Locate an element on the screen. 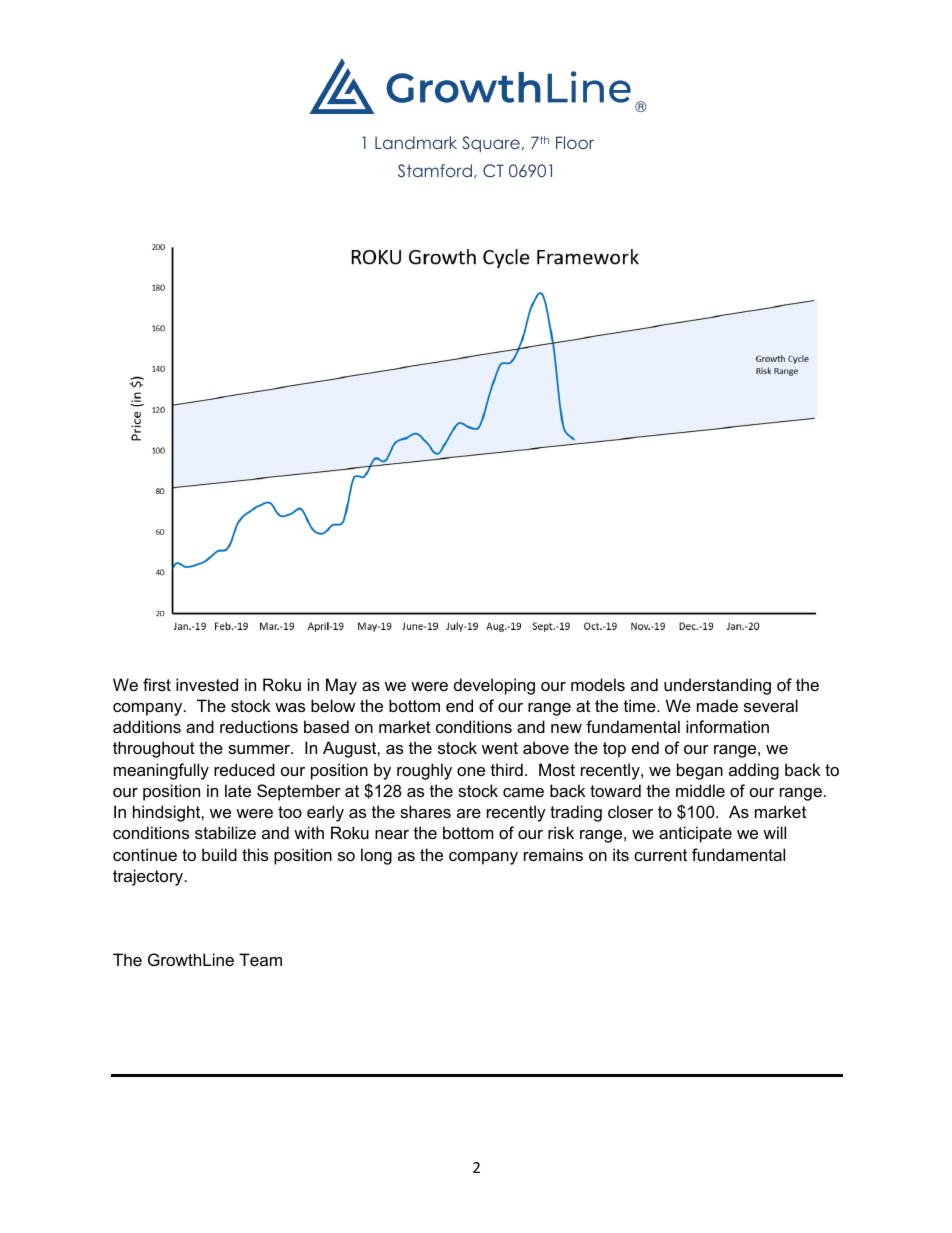 The image size is (952, 1233). Stamford is located at coordinates (435, 171).
